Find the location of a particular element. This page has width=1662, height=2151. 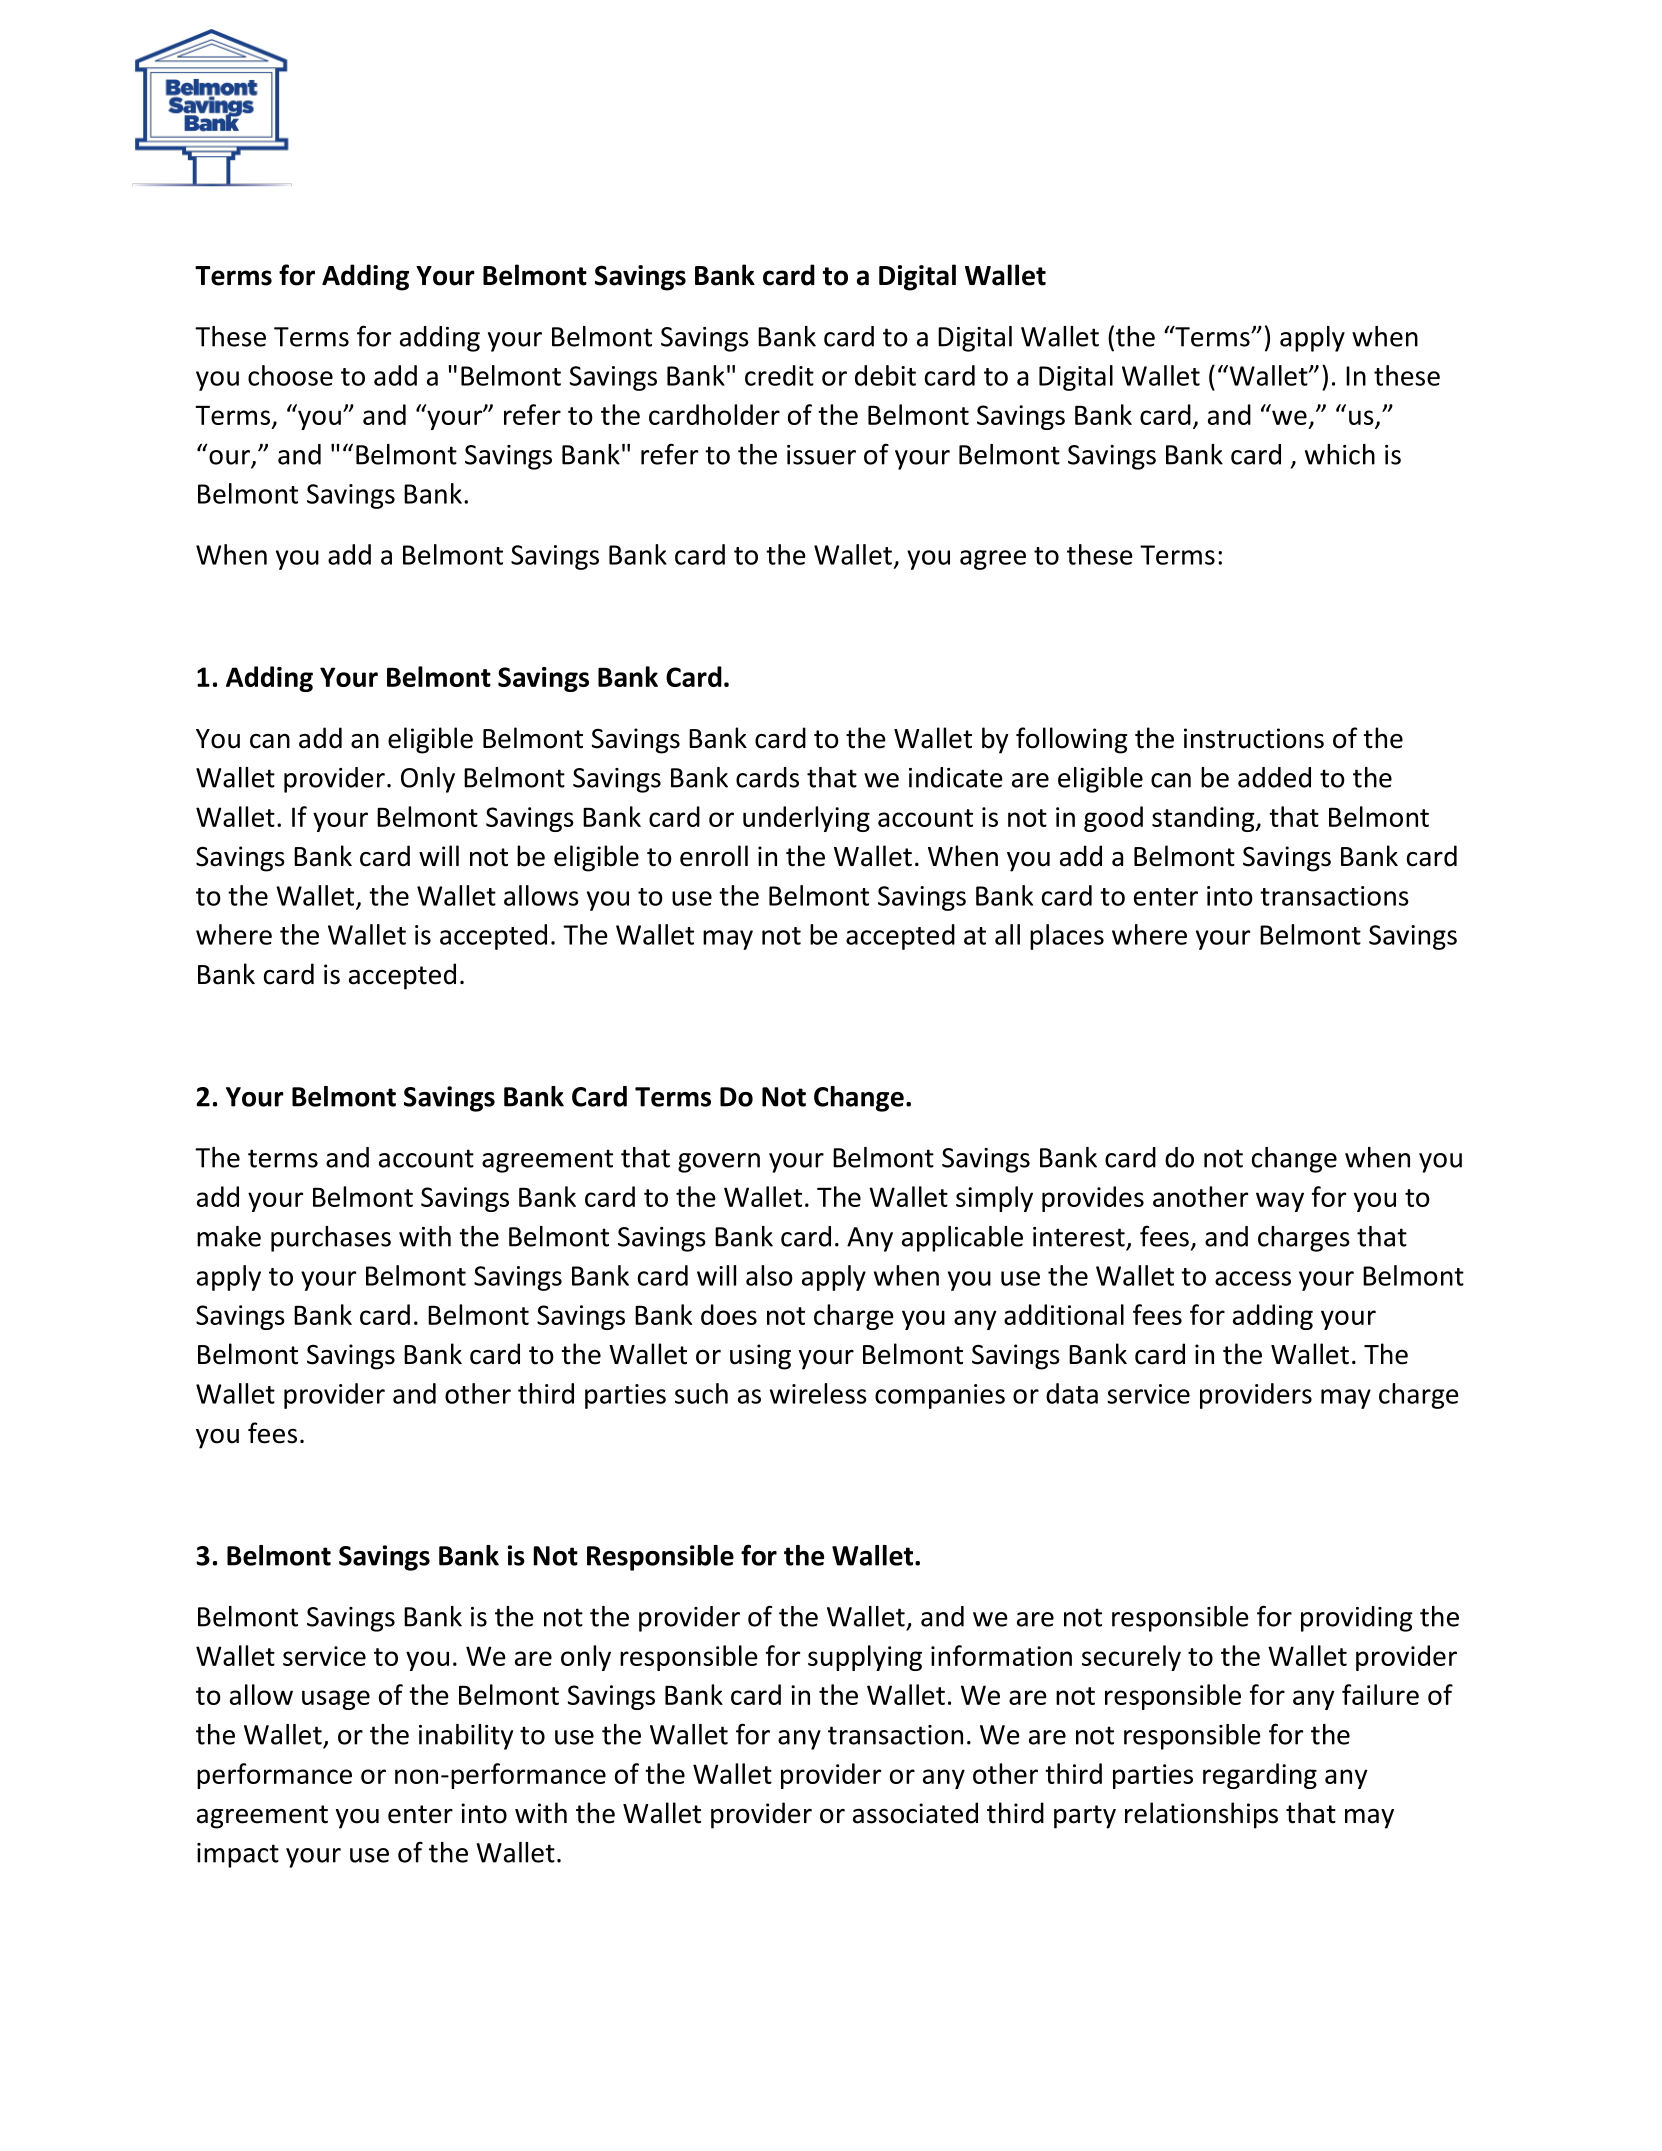

choose is located at coordinates (290, 375).
